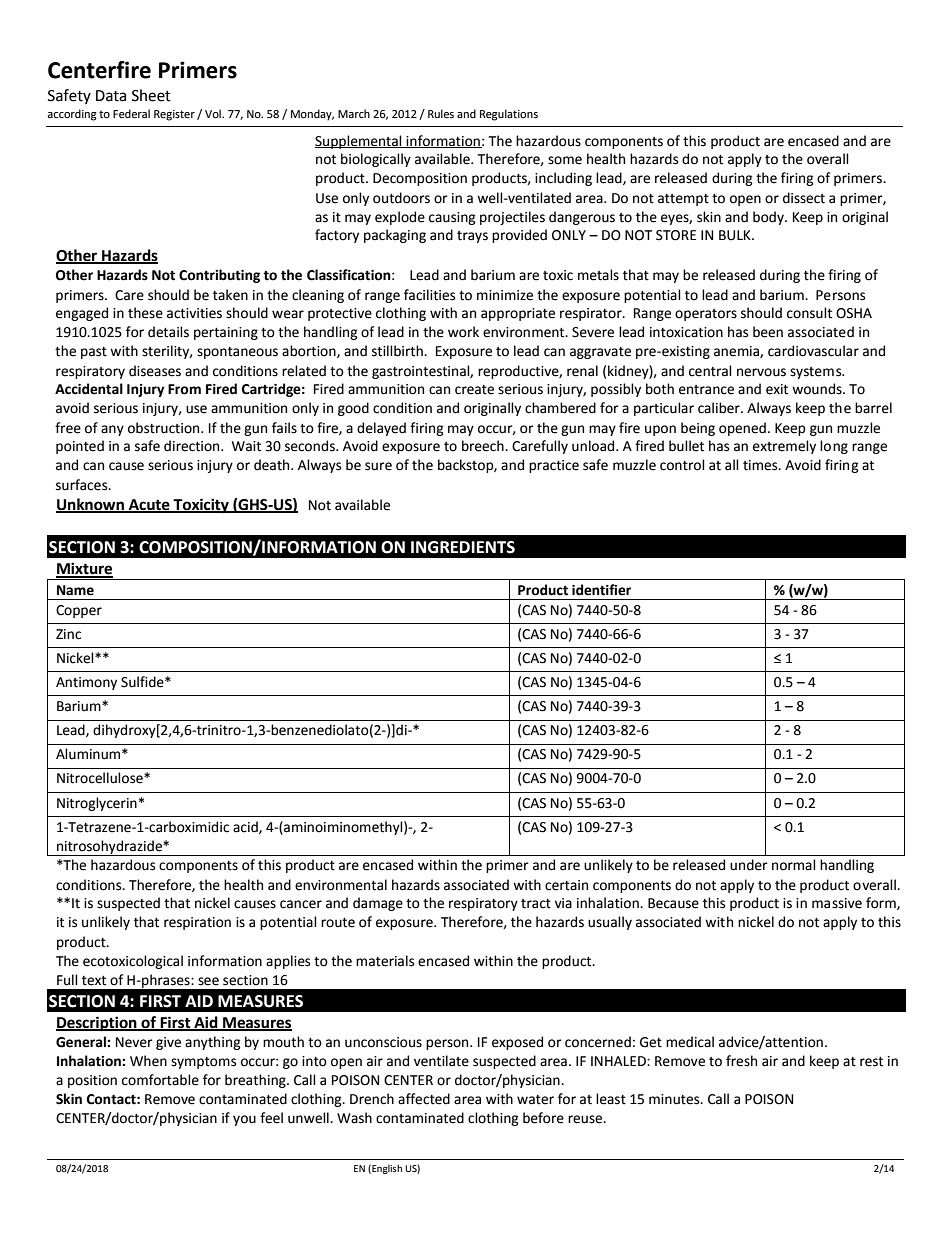 The width and height of the page is (952, 1233). Describe the element at coordinates (601, 590) in the page. I see `identifier` at that location.
